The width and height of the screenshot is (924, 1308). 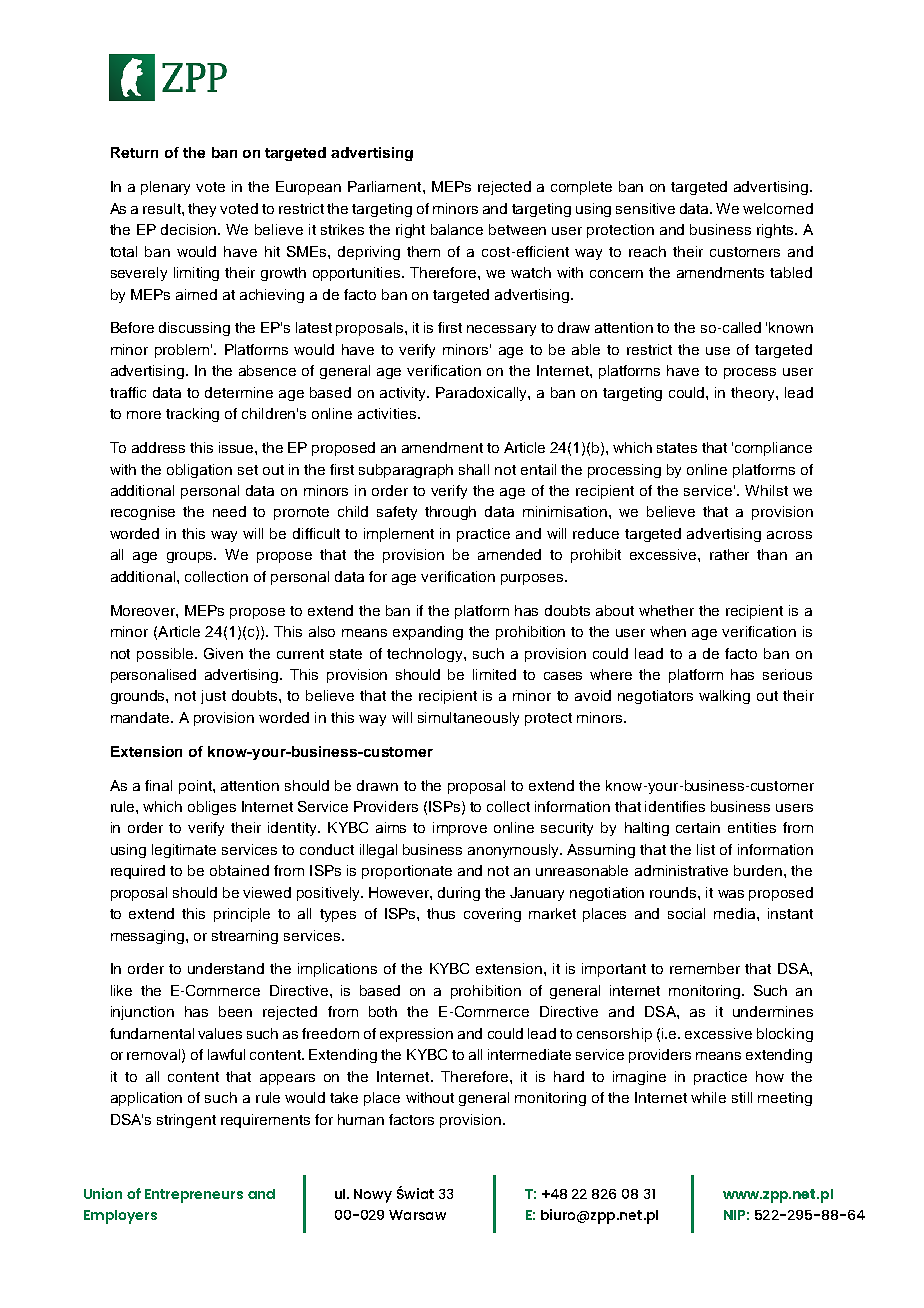 What do you see at coordinates (457, 229) in the screenshot?
I see `balance` at bounding box center [457, 229].
